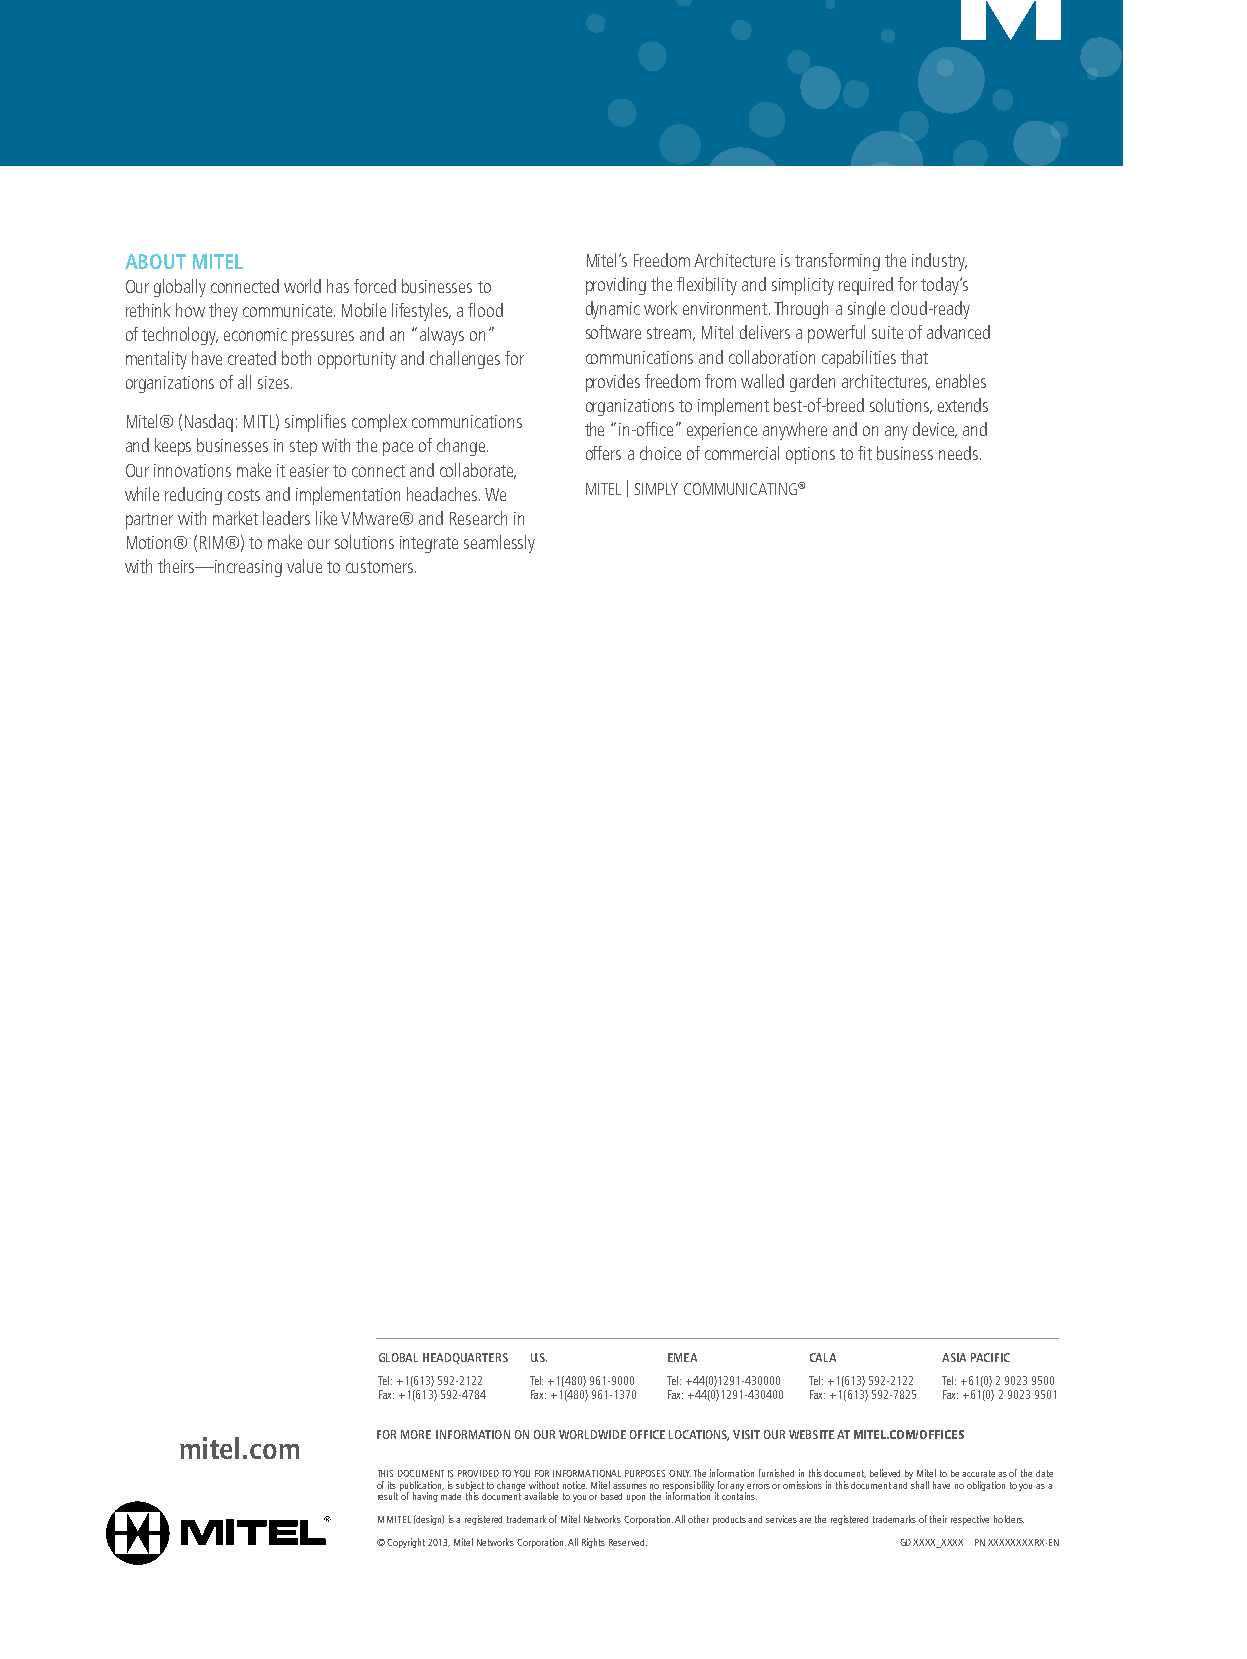 The height and width of the document is (1659, 1247). Describe the element at coordinates (823, 1357) in the document. I see `CALA` at that location.
